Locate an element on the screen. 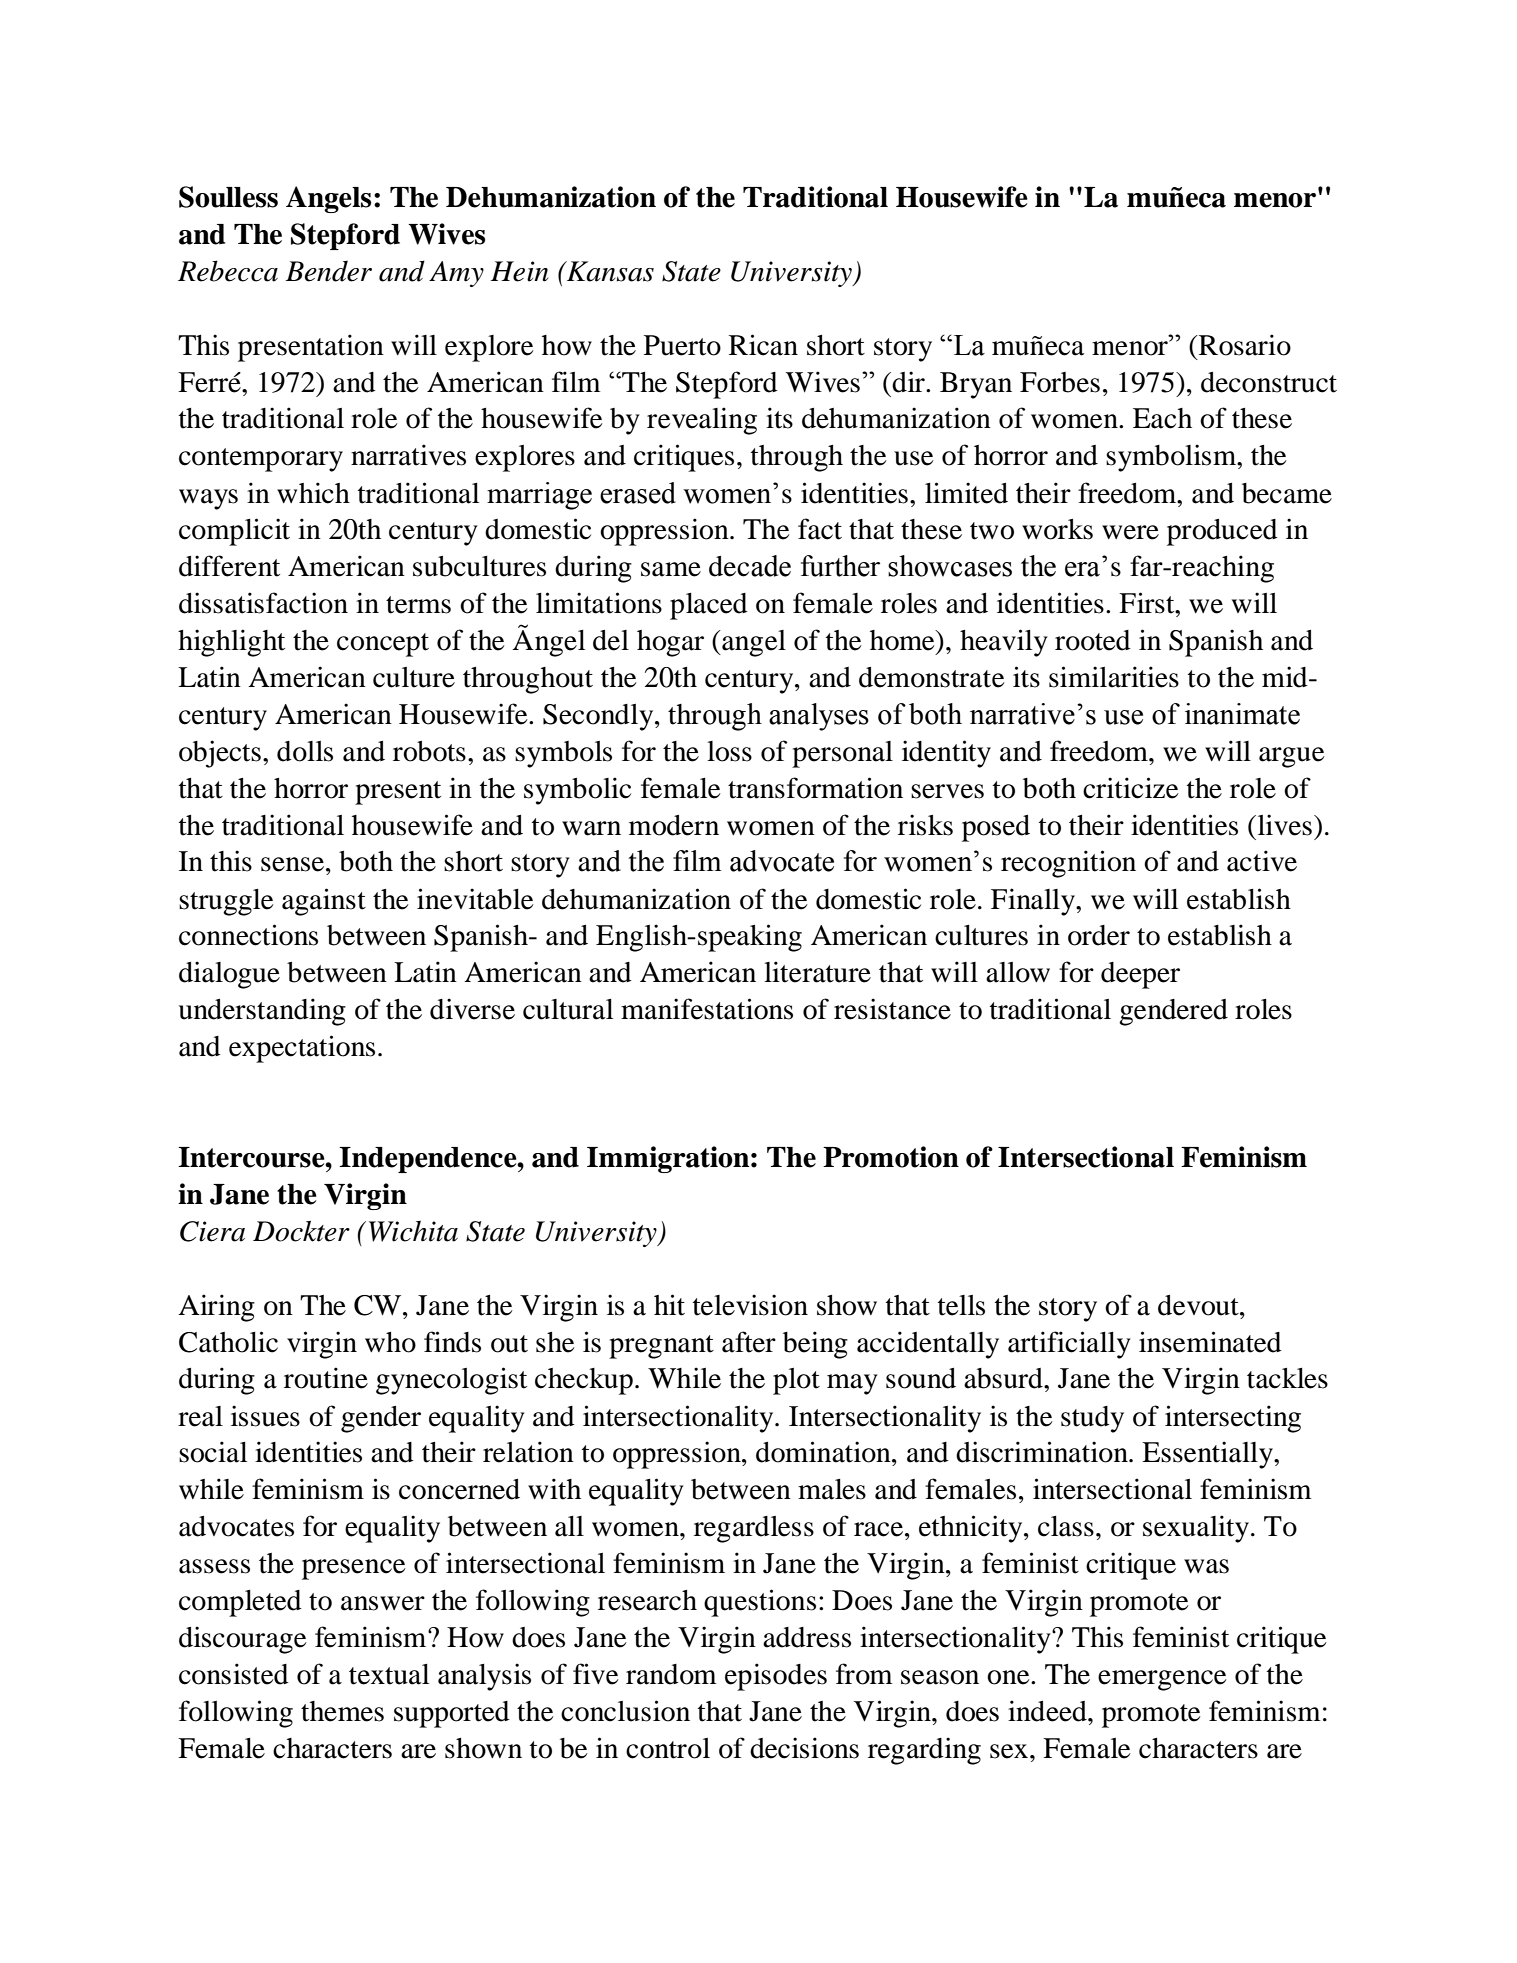 Image resolution: width=1517 pixels, height=1963 pixels. themes is located at coordinates (342, 1711).
